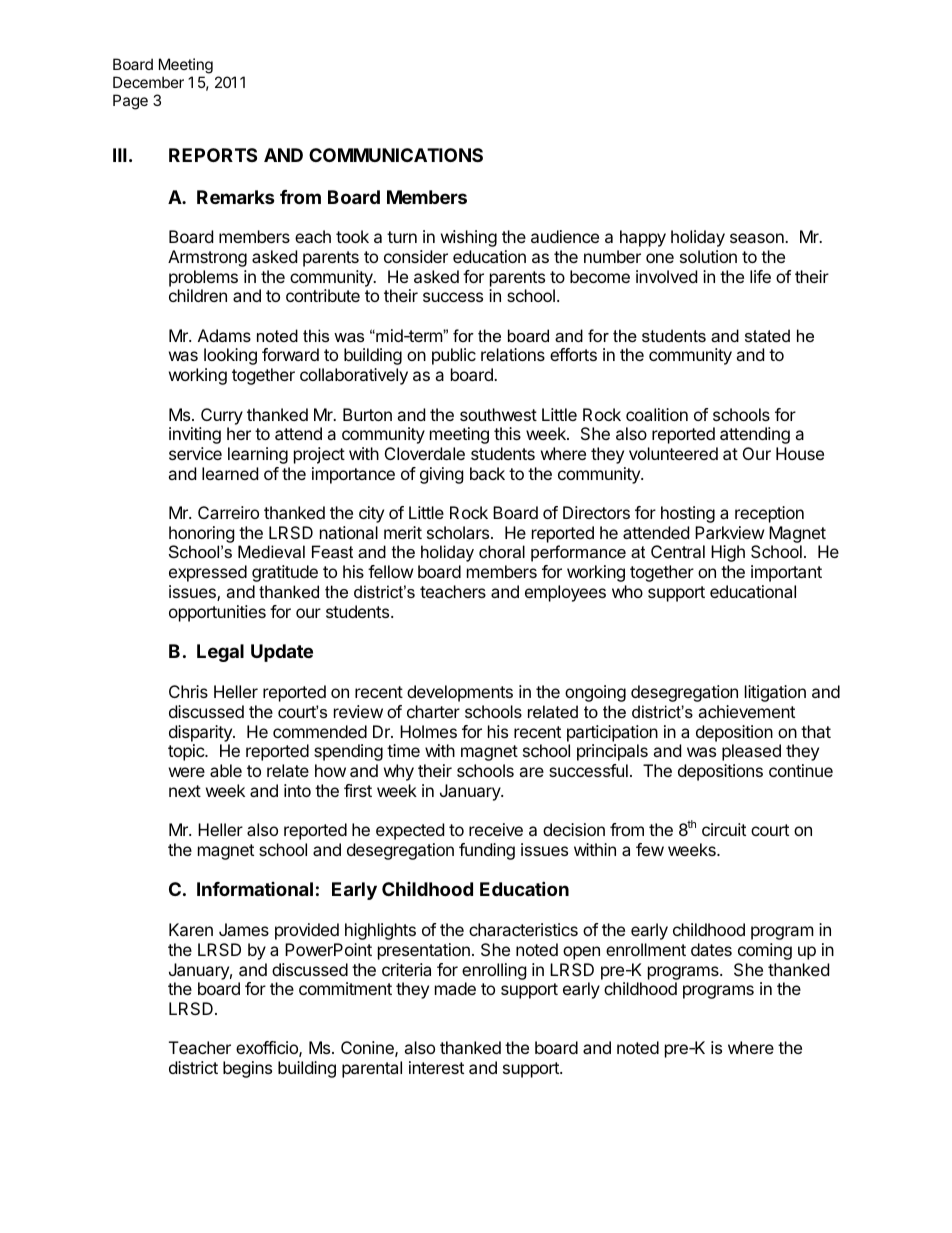 The height and width of the screenshot is (1233, 952). I want to click on REPORTS, so click(213, 155).
